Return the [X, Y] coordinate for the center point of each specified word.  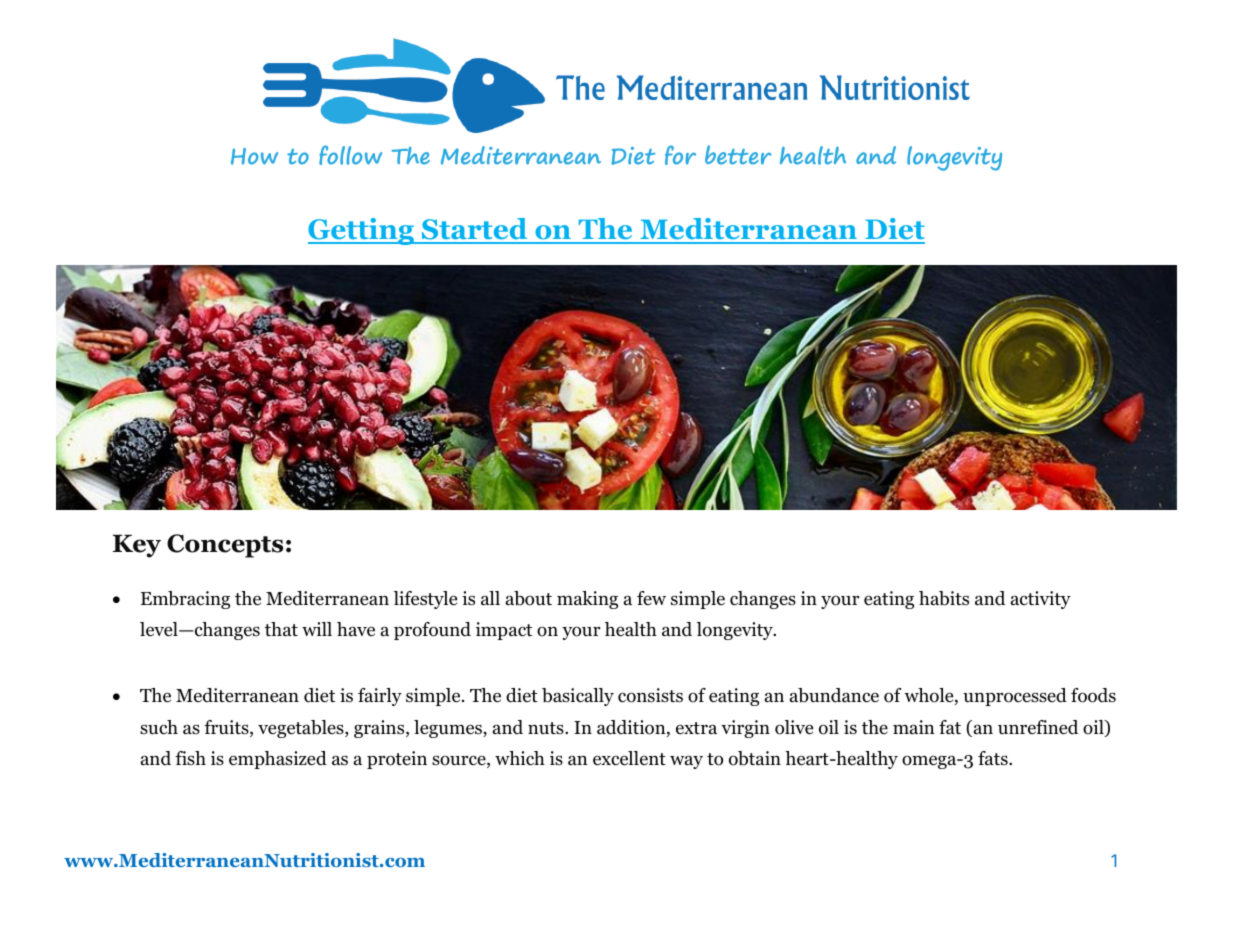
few [651, 598]
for [680, 155]
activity [1041, 600]
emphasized [278, 760]
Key [137, 546]
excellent [629, 758]
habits [944, 598]
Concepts [225, 546]
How [254, 156]
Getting [362, 231]
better [738, 155]
